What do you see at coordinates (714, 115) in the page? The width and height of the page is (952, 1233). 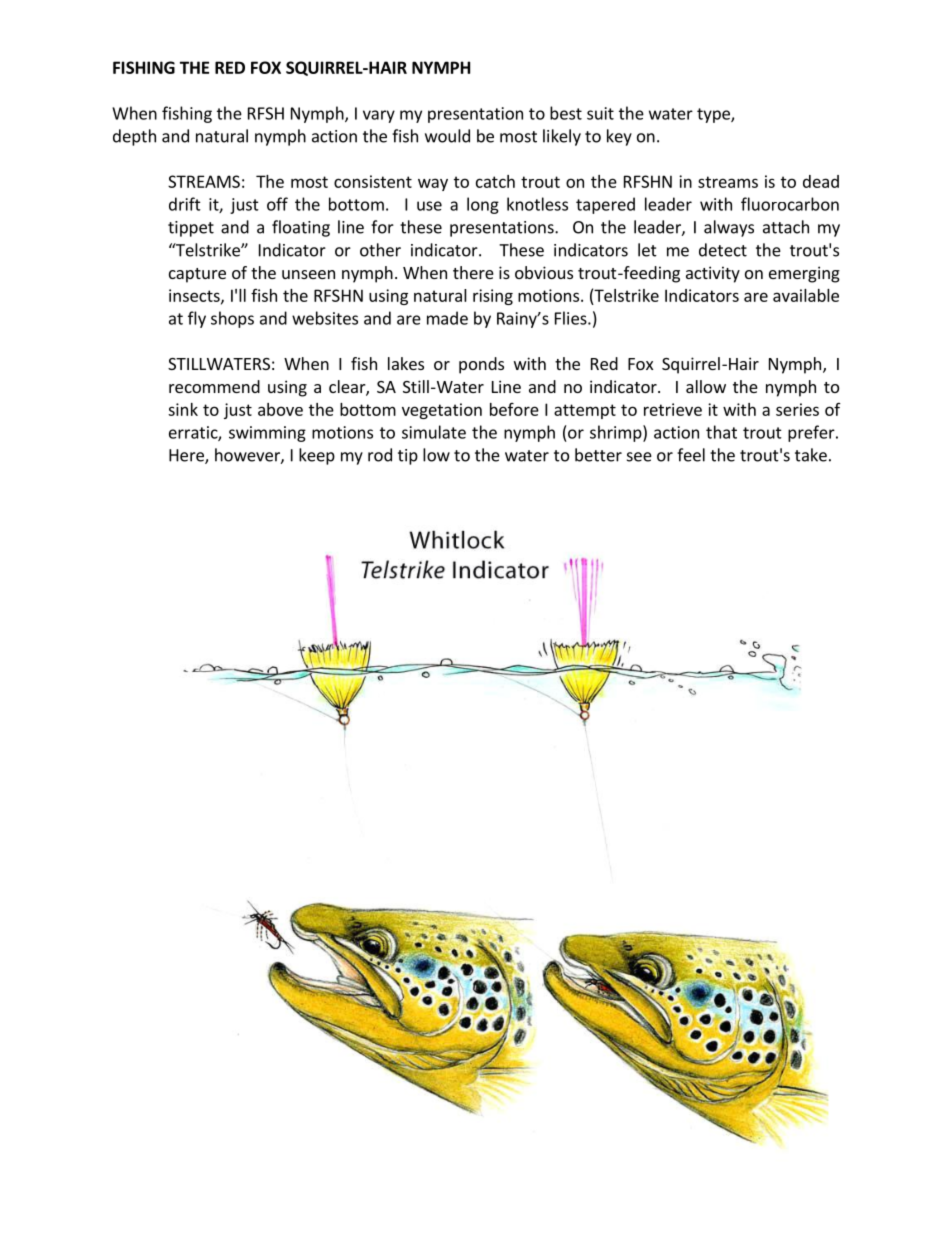 I see `type` at bounding box center [714, 115].
